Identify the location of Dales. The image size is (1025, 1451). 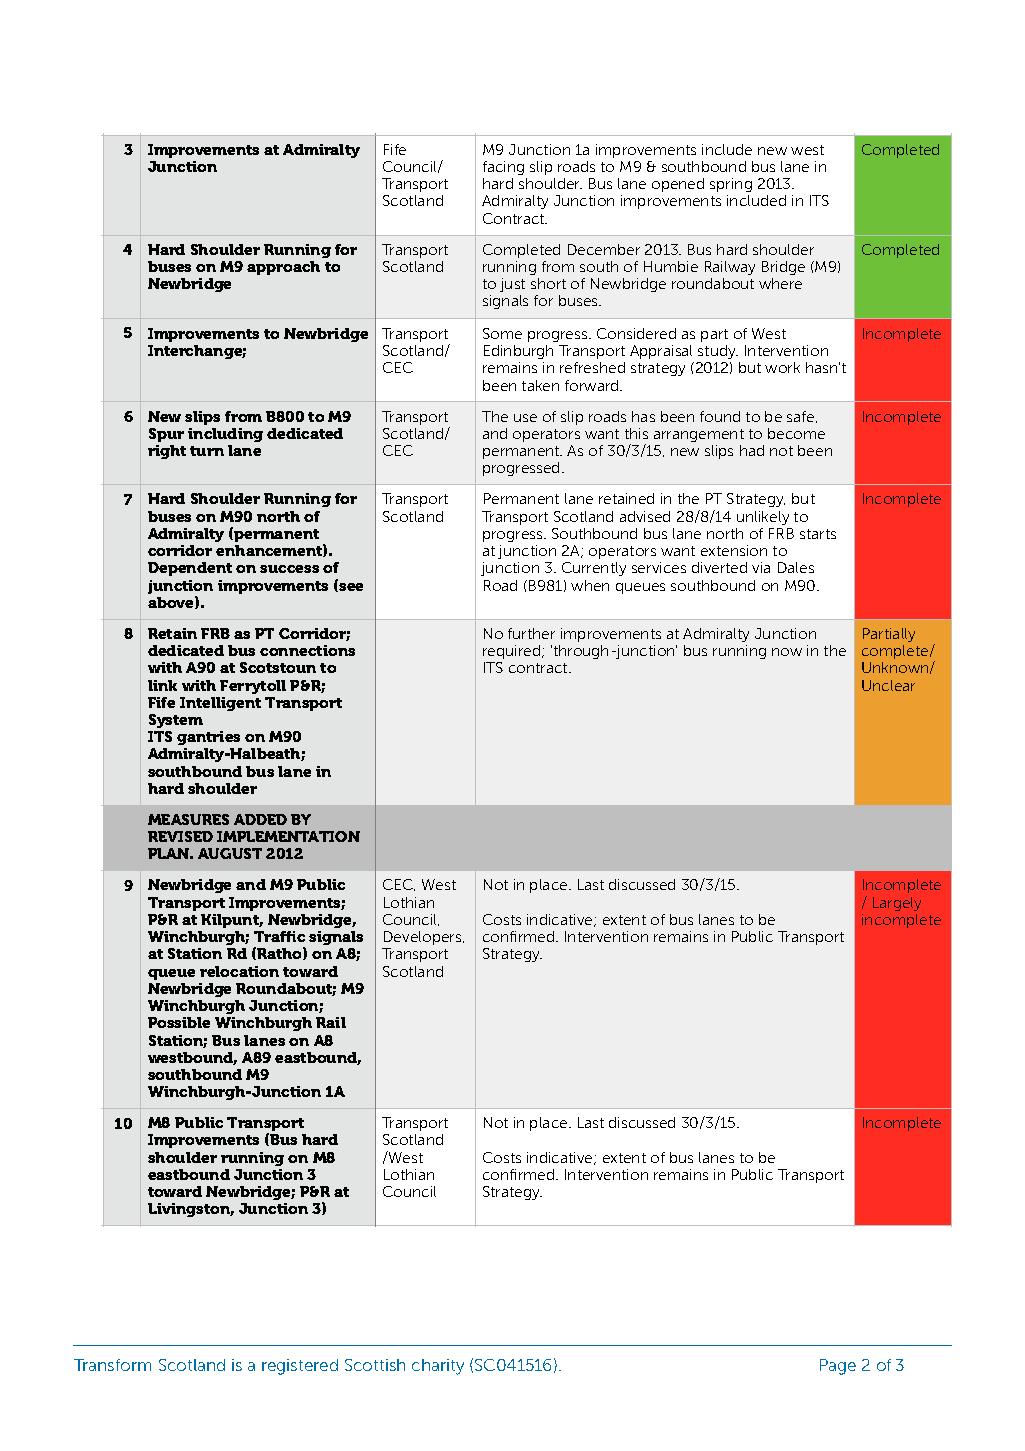
(796, 567).
